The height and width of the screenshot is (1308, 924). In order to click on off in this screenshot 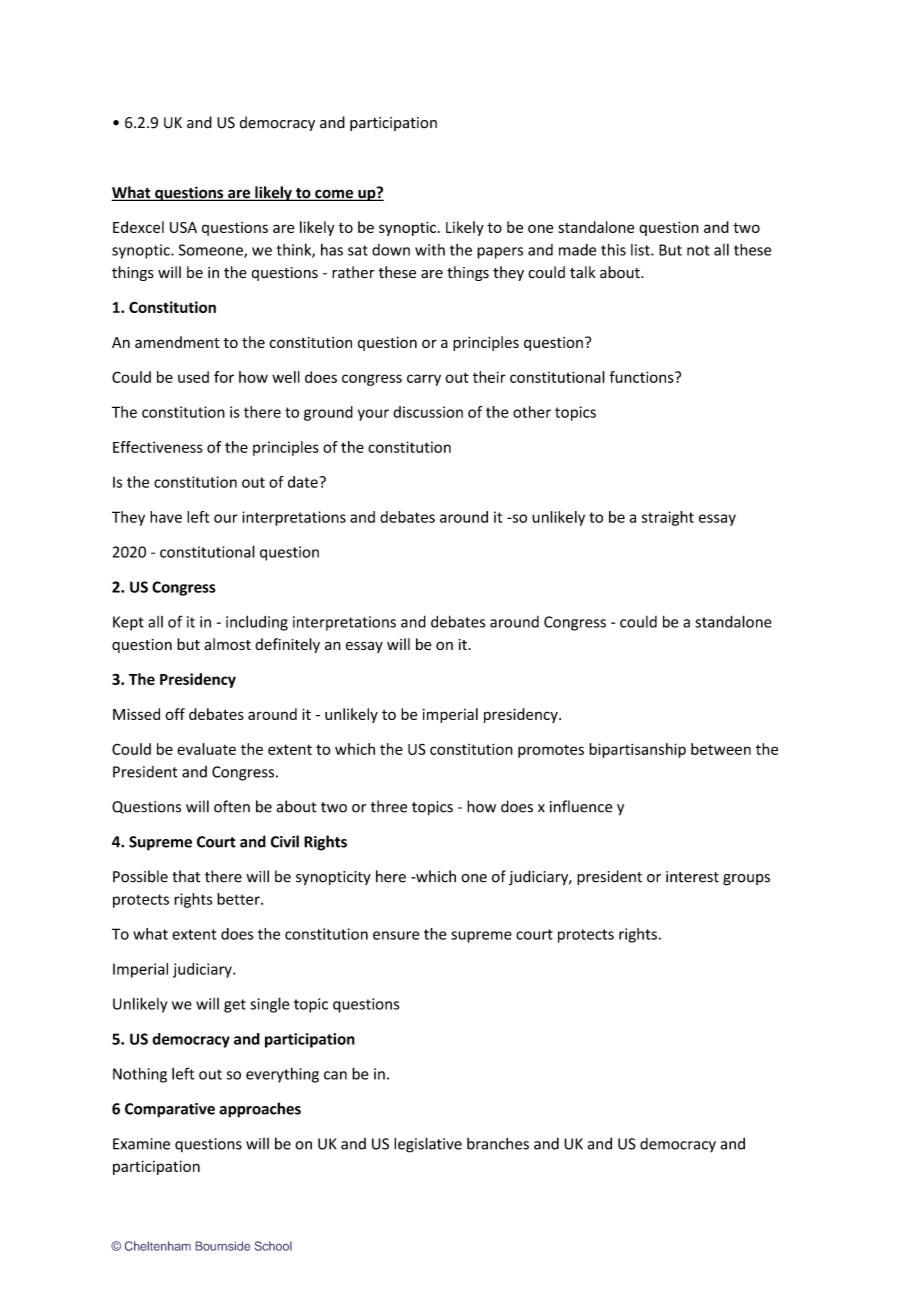, I will do `click(175, 714)`.
